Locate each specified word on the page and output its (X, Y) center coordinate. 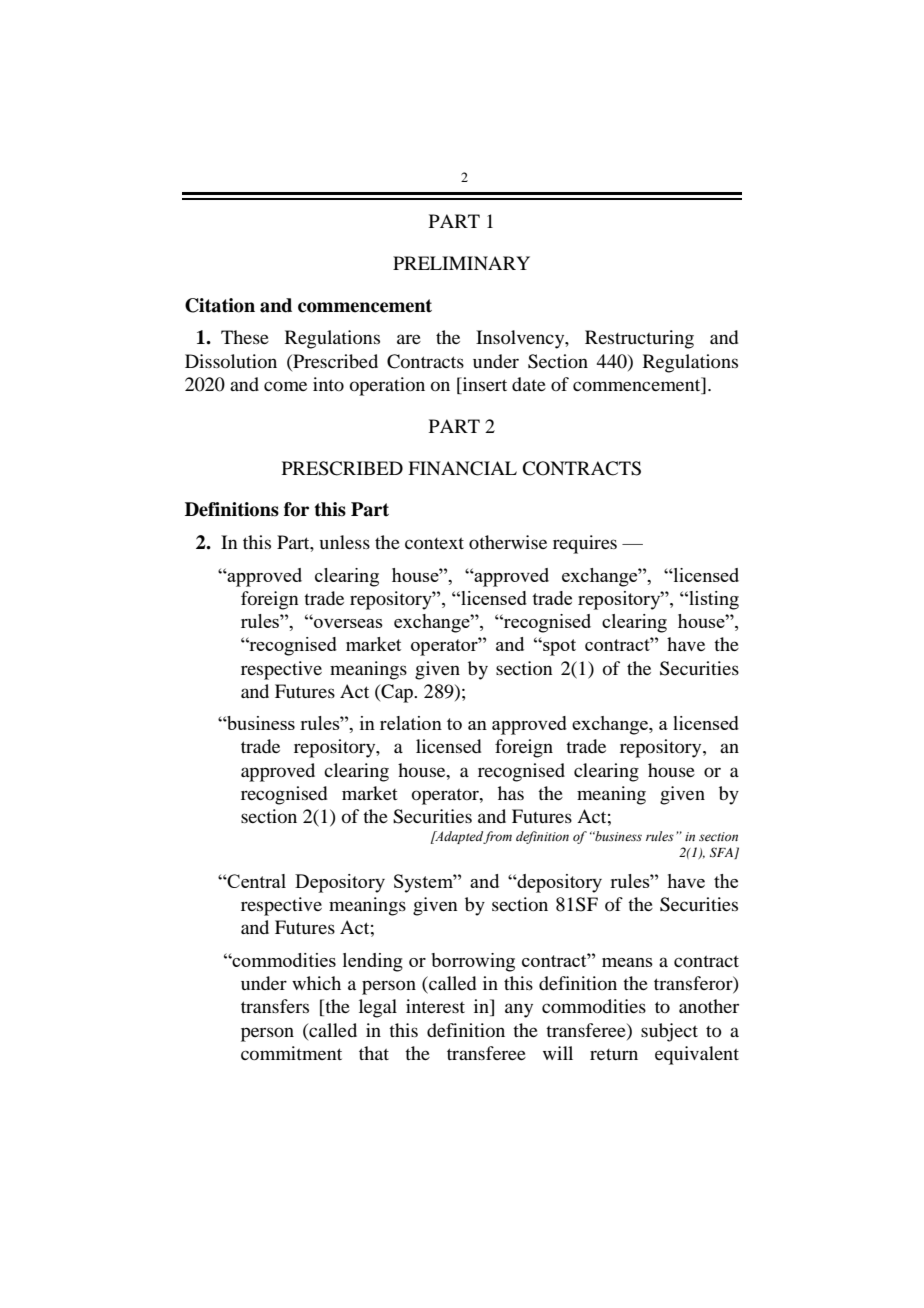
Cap (397, 693)
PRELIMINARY (461, 263)
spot (558, 647)
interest (435, 1006)
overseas (347, 622)
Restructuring (639, 339)
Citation (220, 305)
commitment (291, 1053)
